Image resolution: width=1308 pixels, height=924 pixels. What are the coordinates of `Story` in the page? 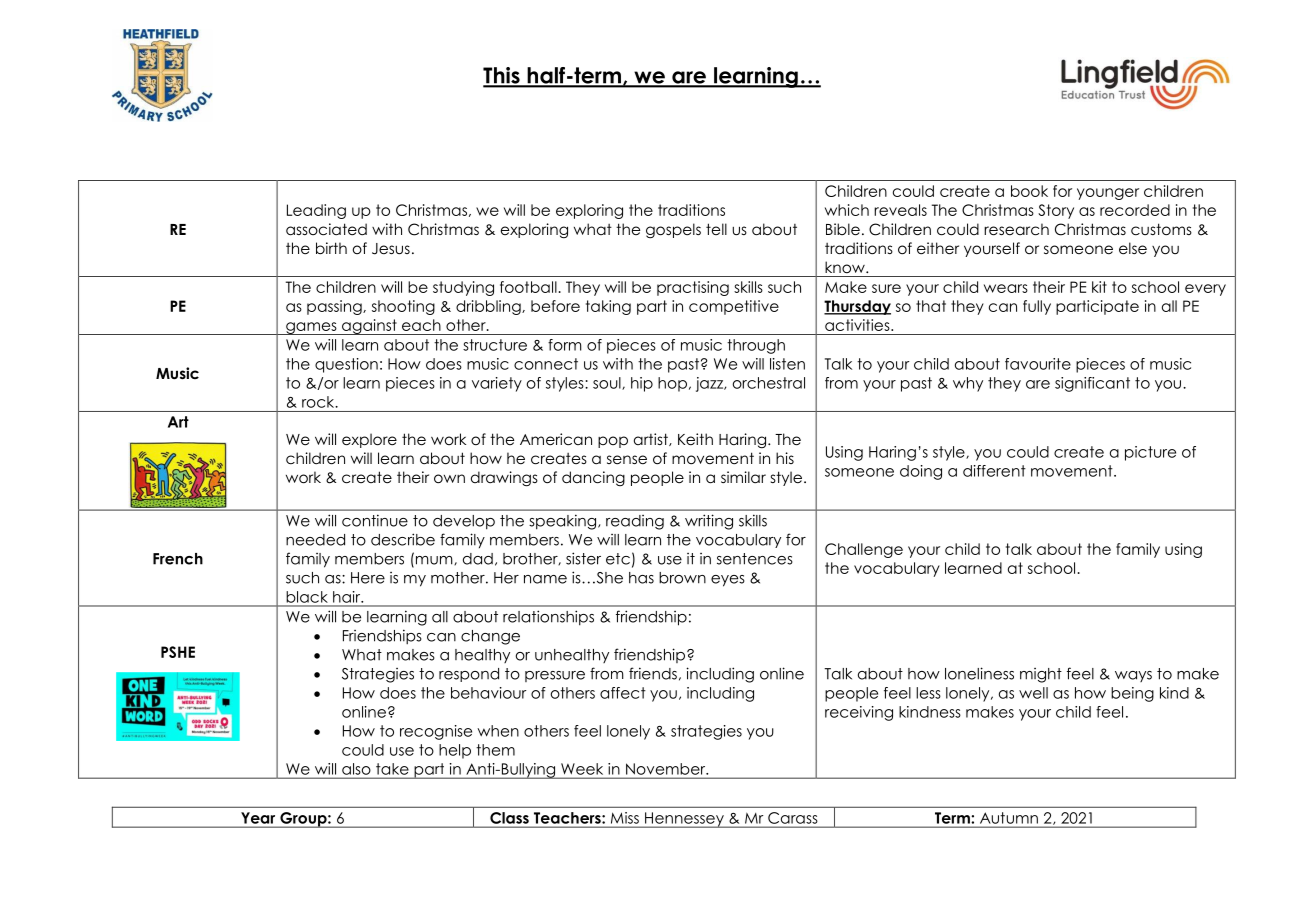 It's located at (1056, 211).
